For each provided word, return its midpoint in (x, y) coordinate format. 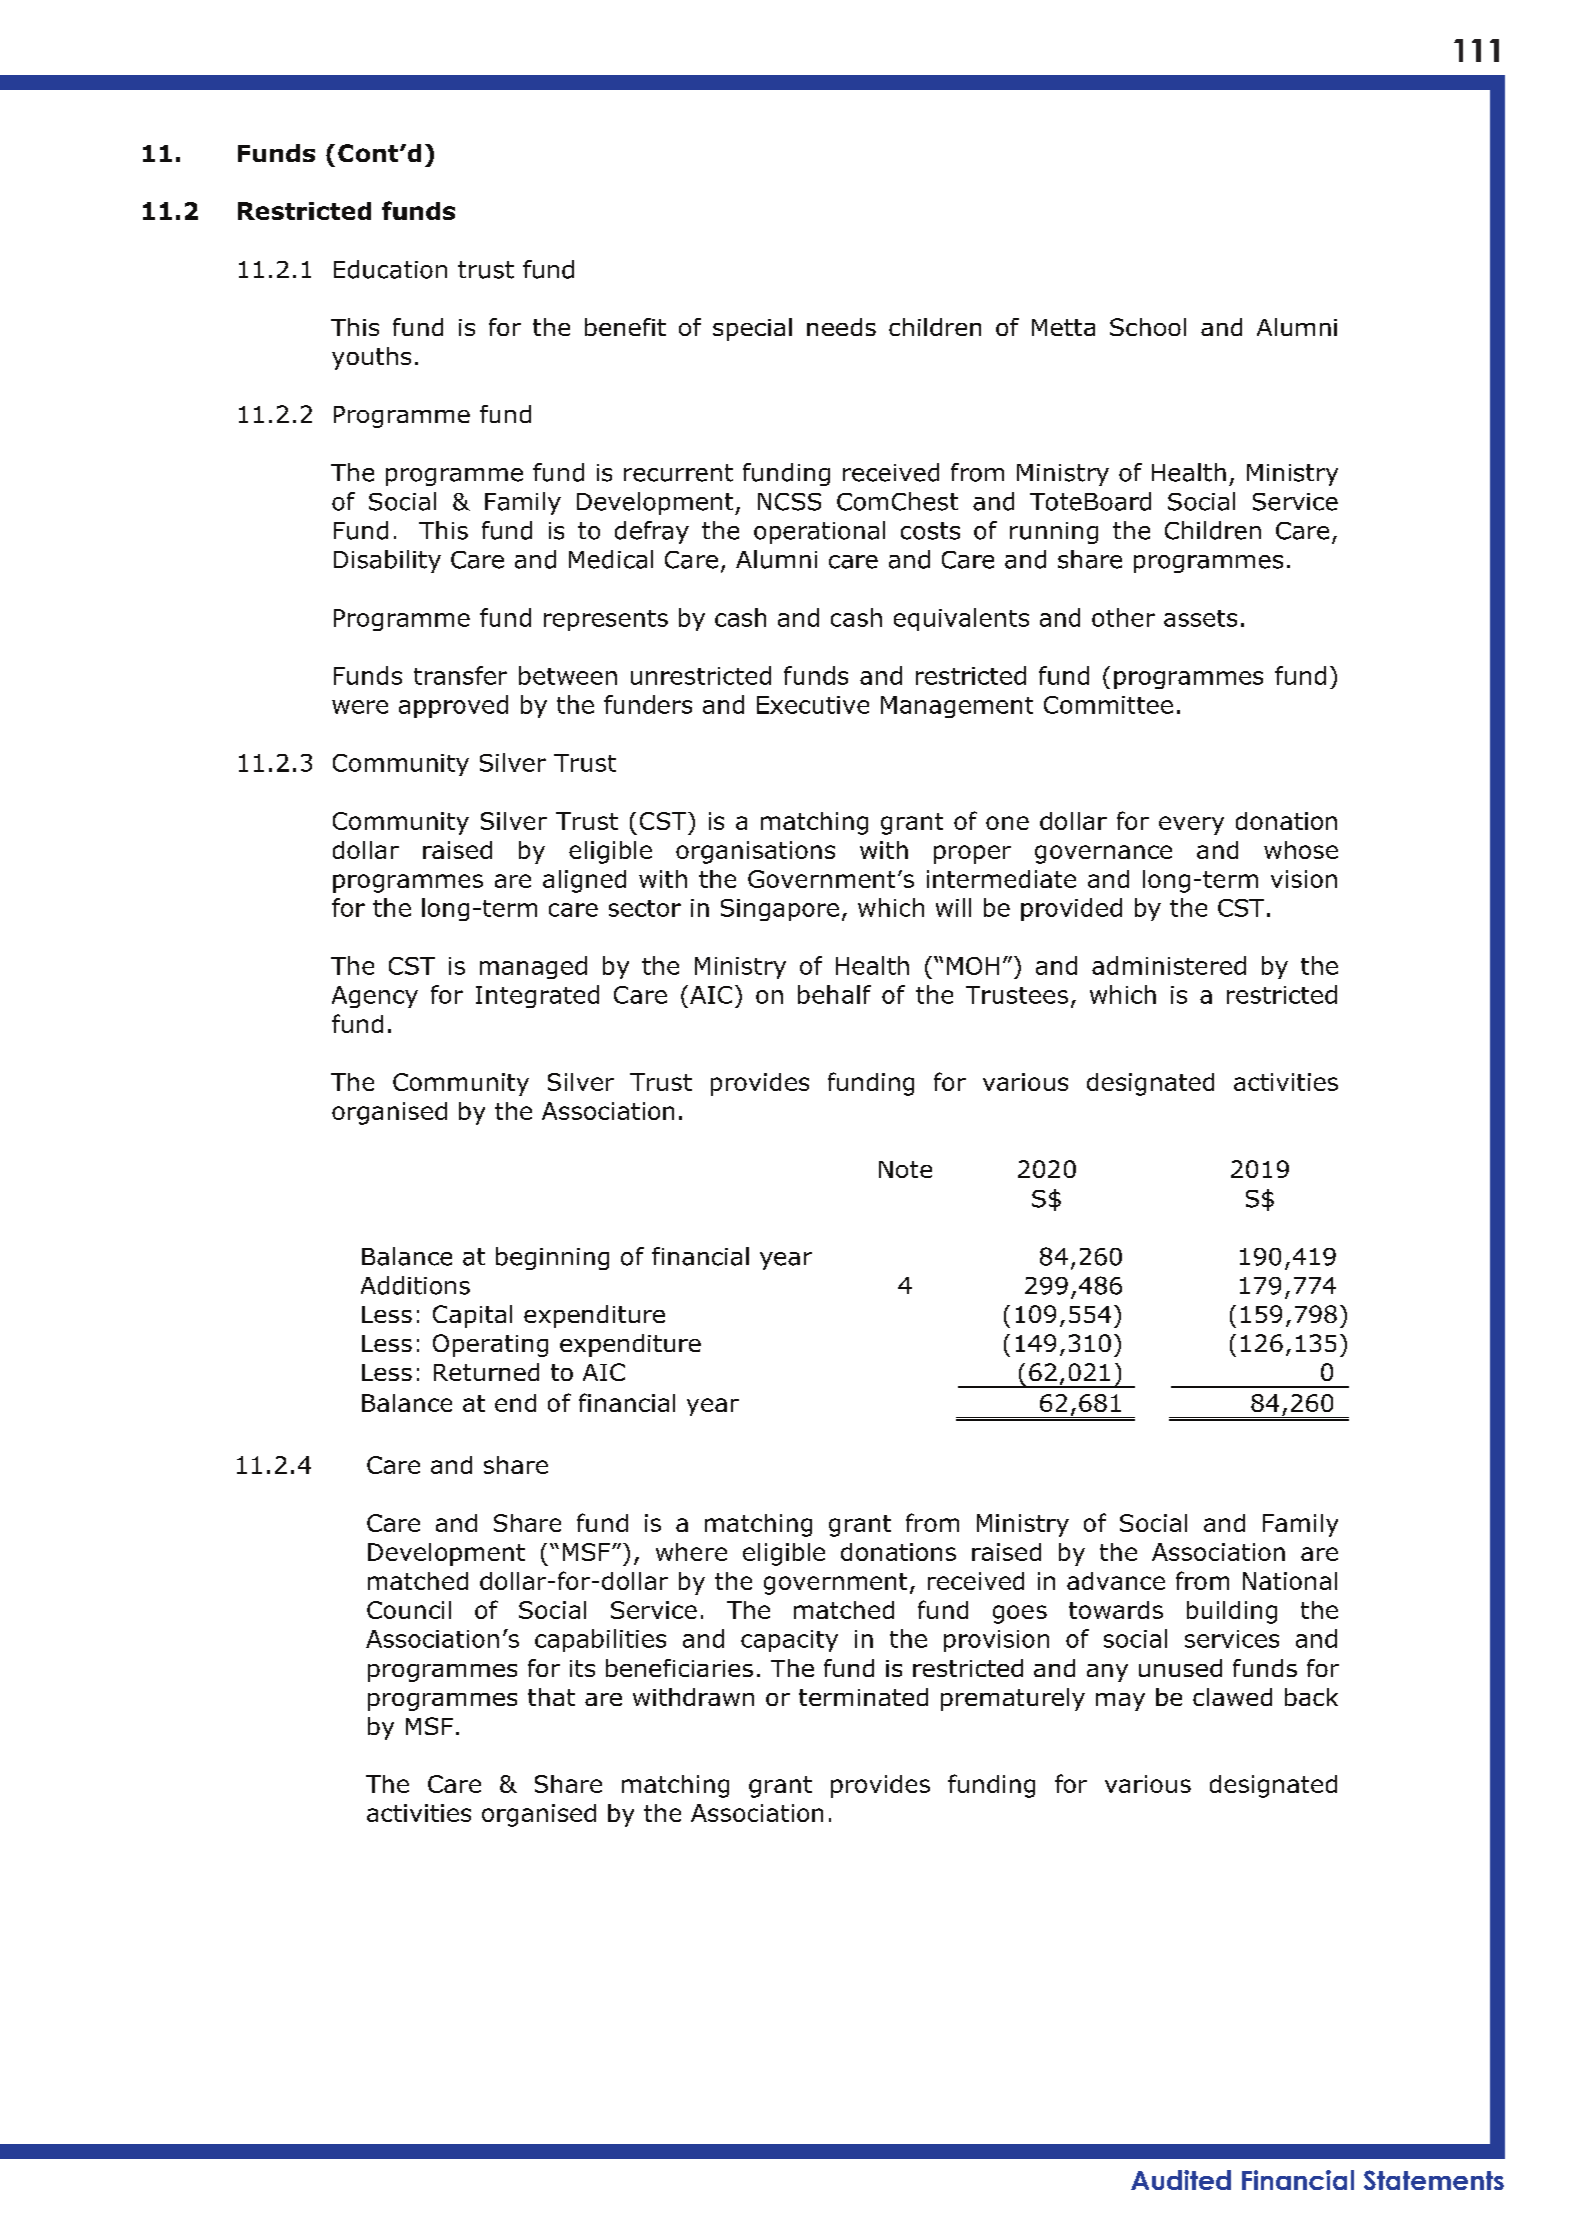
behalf (834, 994)
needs (841, 327)
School (1148, 327)
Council (409, 1610)
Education (390, 269)
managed (533, 967)
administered (1169, 965)
